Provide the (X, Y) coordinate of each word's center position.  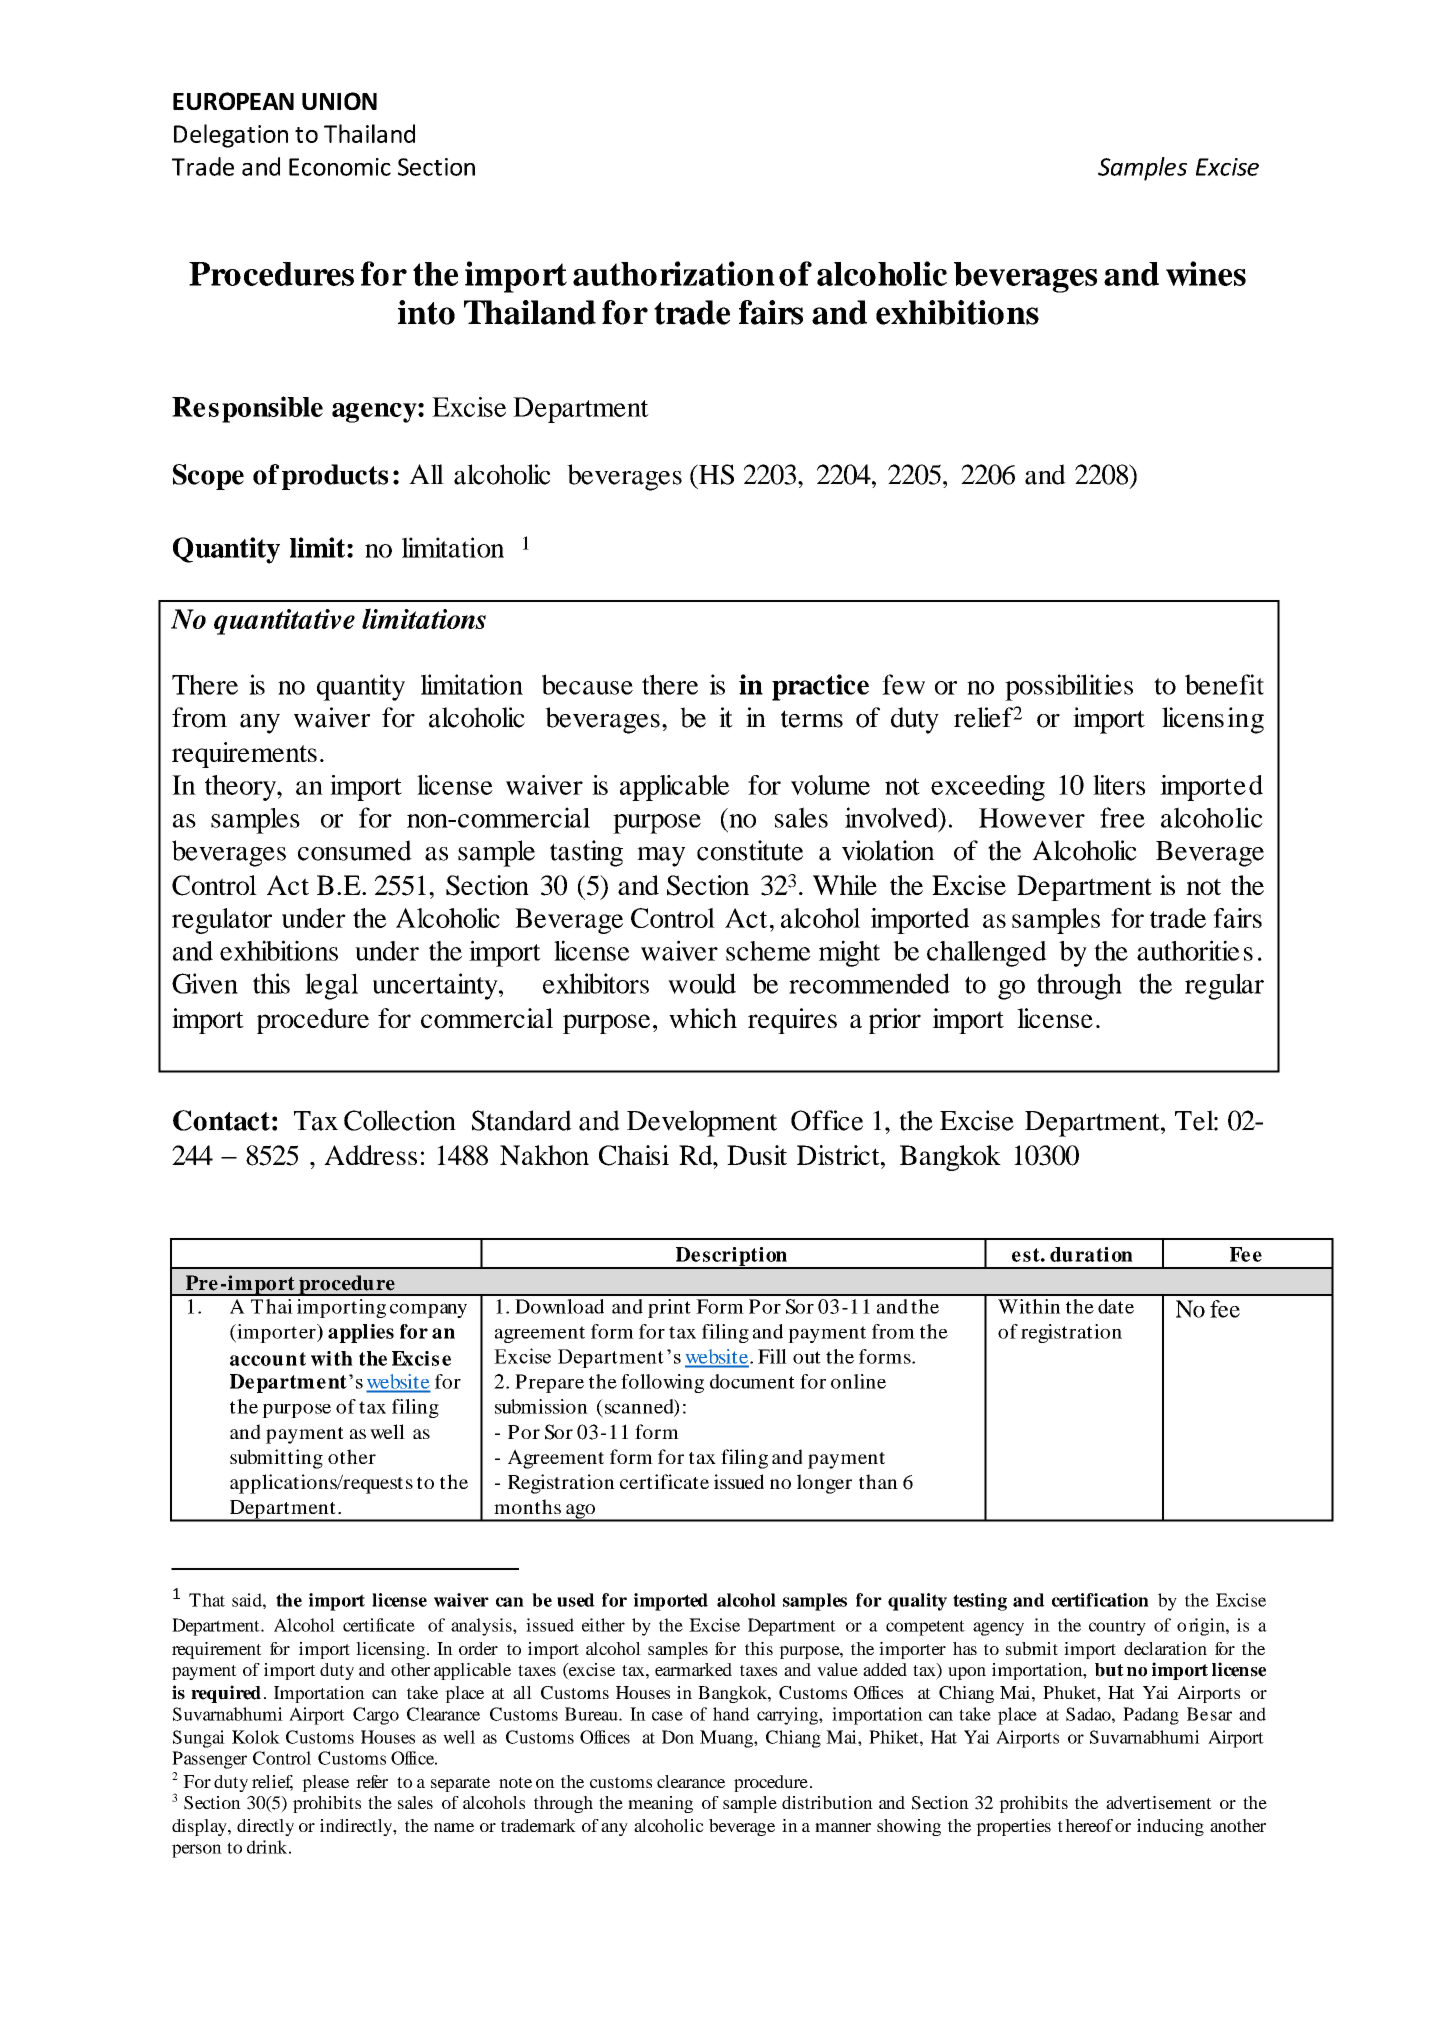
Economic (340, 167)
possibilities (1069, 687)
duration (1091, 1254)
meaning (660, 1804)
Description (731, 1257)
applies (361, 1333)
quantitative (284, 622)
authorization (674, 273)
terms (812, 719)
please (325, 1783)
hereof (1089, 1825)
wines (1206, 273)
